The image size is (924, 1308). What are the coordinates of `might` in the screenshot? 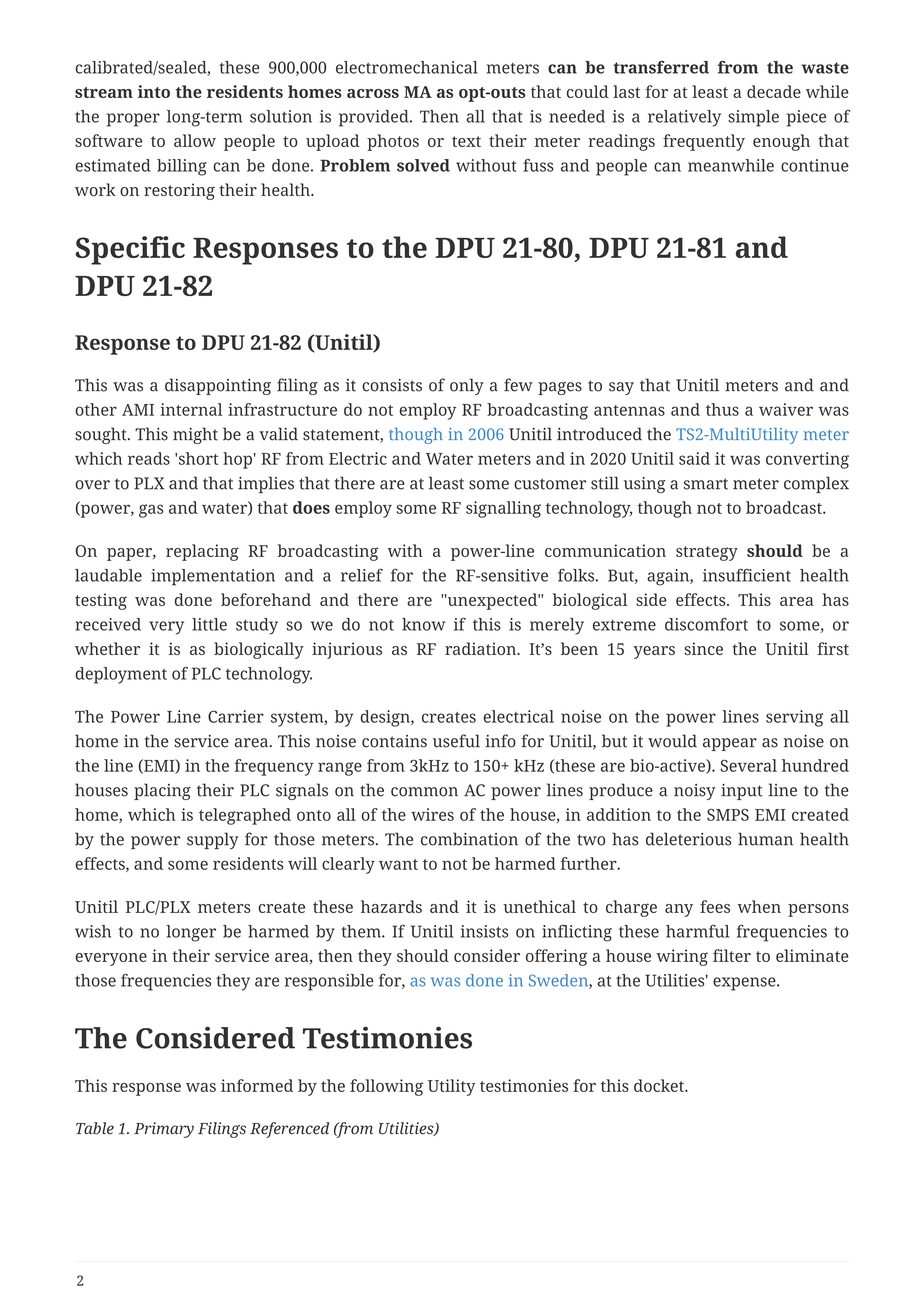 It's located at (195, 435).
